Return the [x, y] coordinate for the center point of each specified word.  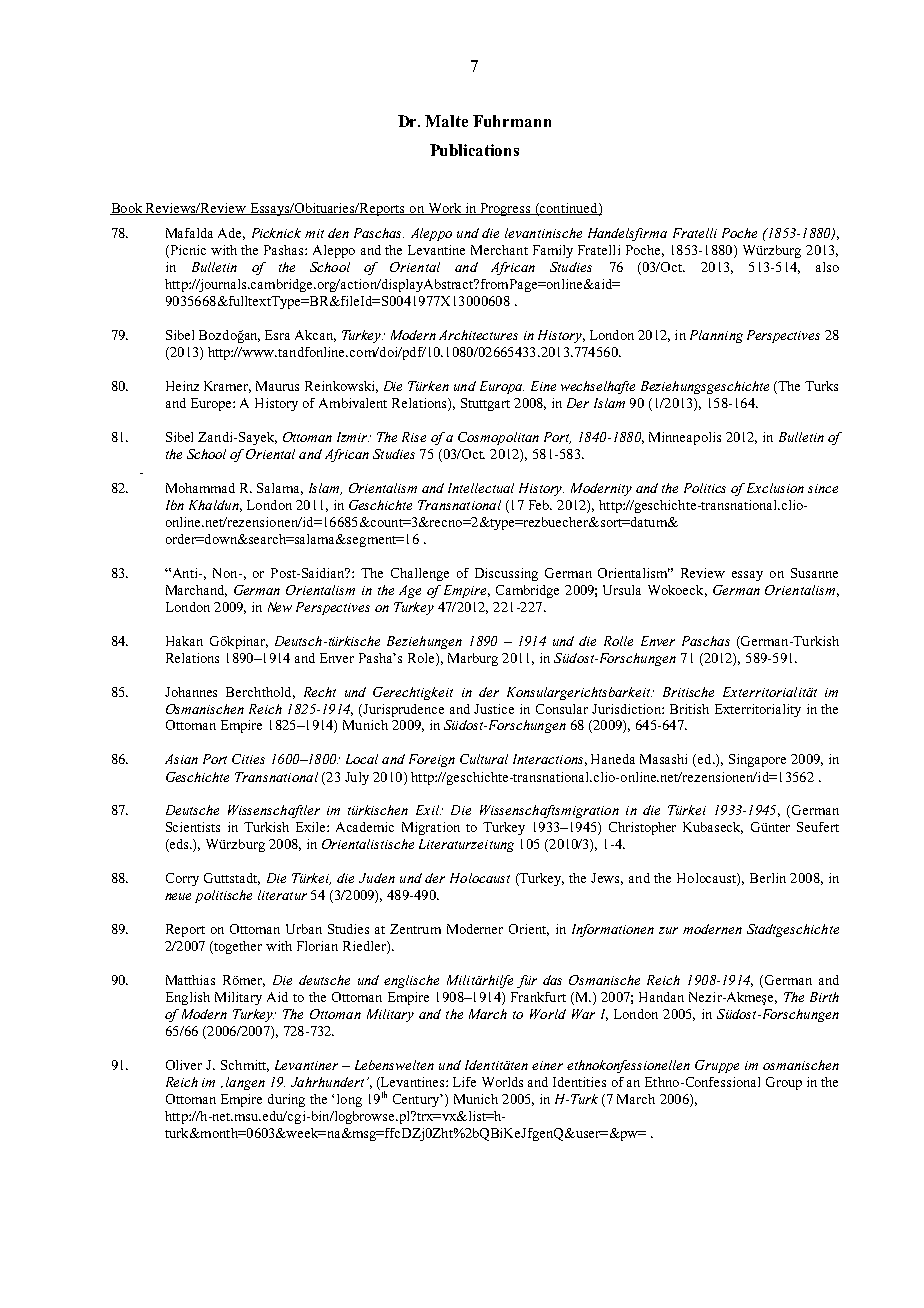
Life [464, 1082]
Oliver [184, 1065]
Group [784, 1083]
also [827, 267]
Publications [474, 150]
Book [127, 209]
